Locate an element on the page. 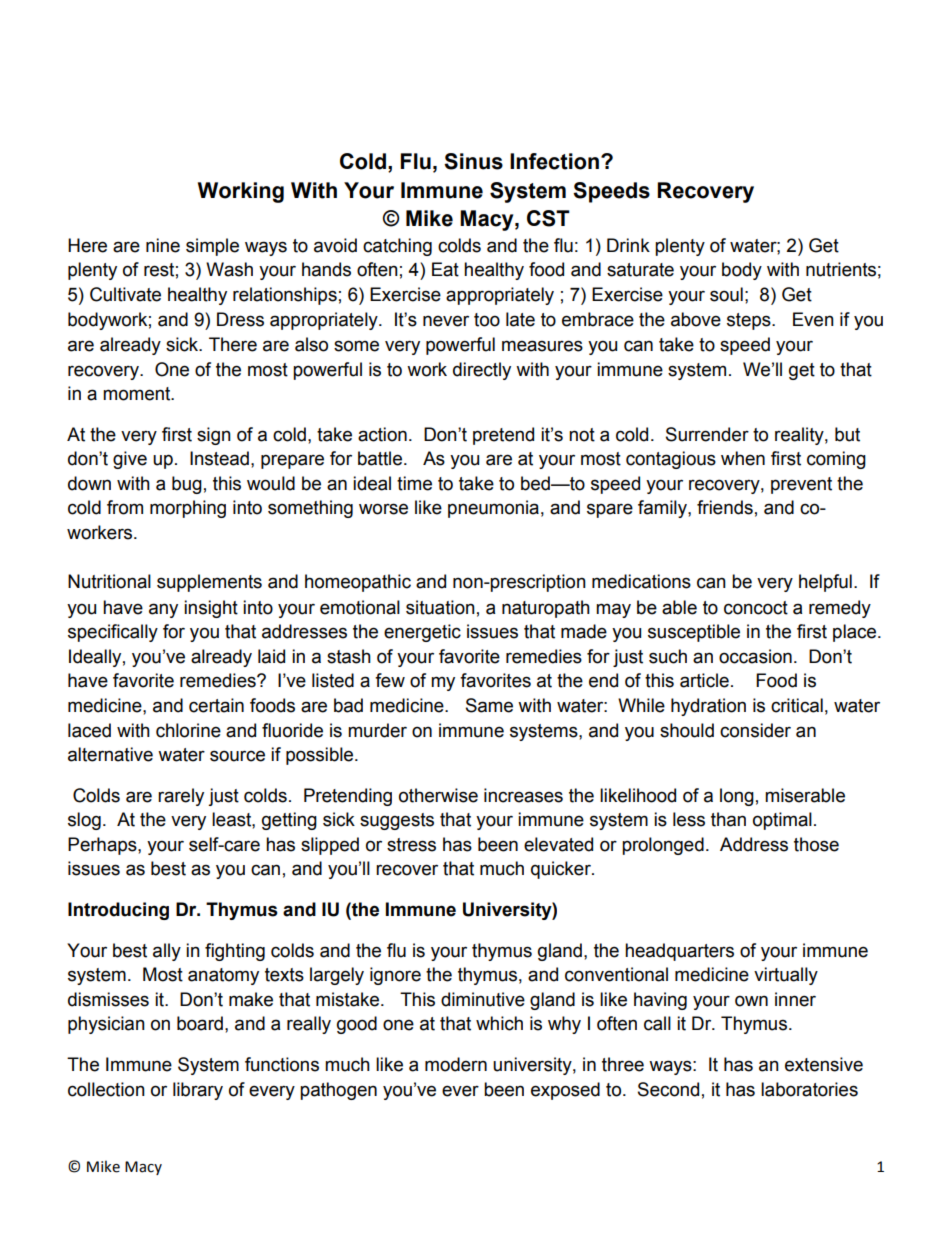 Image resolution: width=952 pixels, height=1233 pixels. Sinus is located at coordinates (473, 161).
